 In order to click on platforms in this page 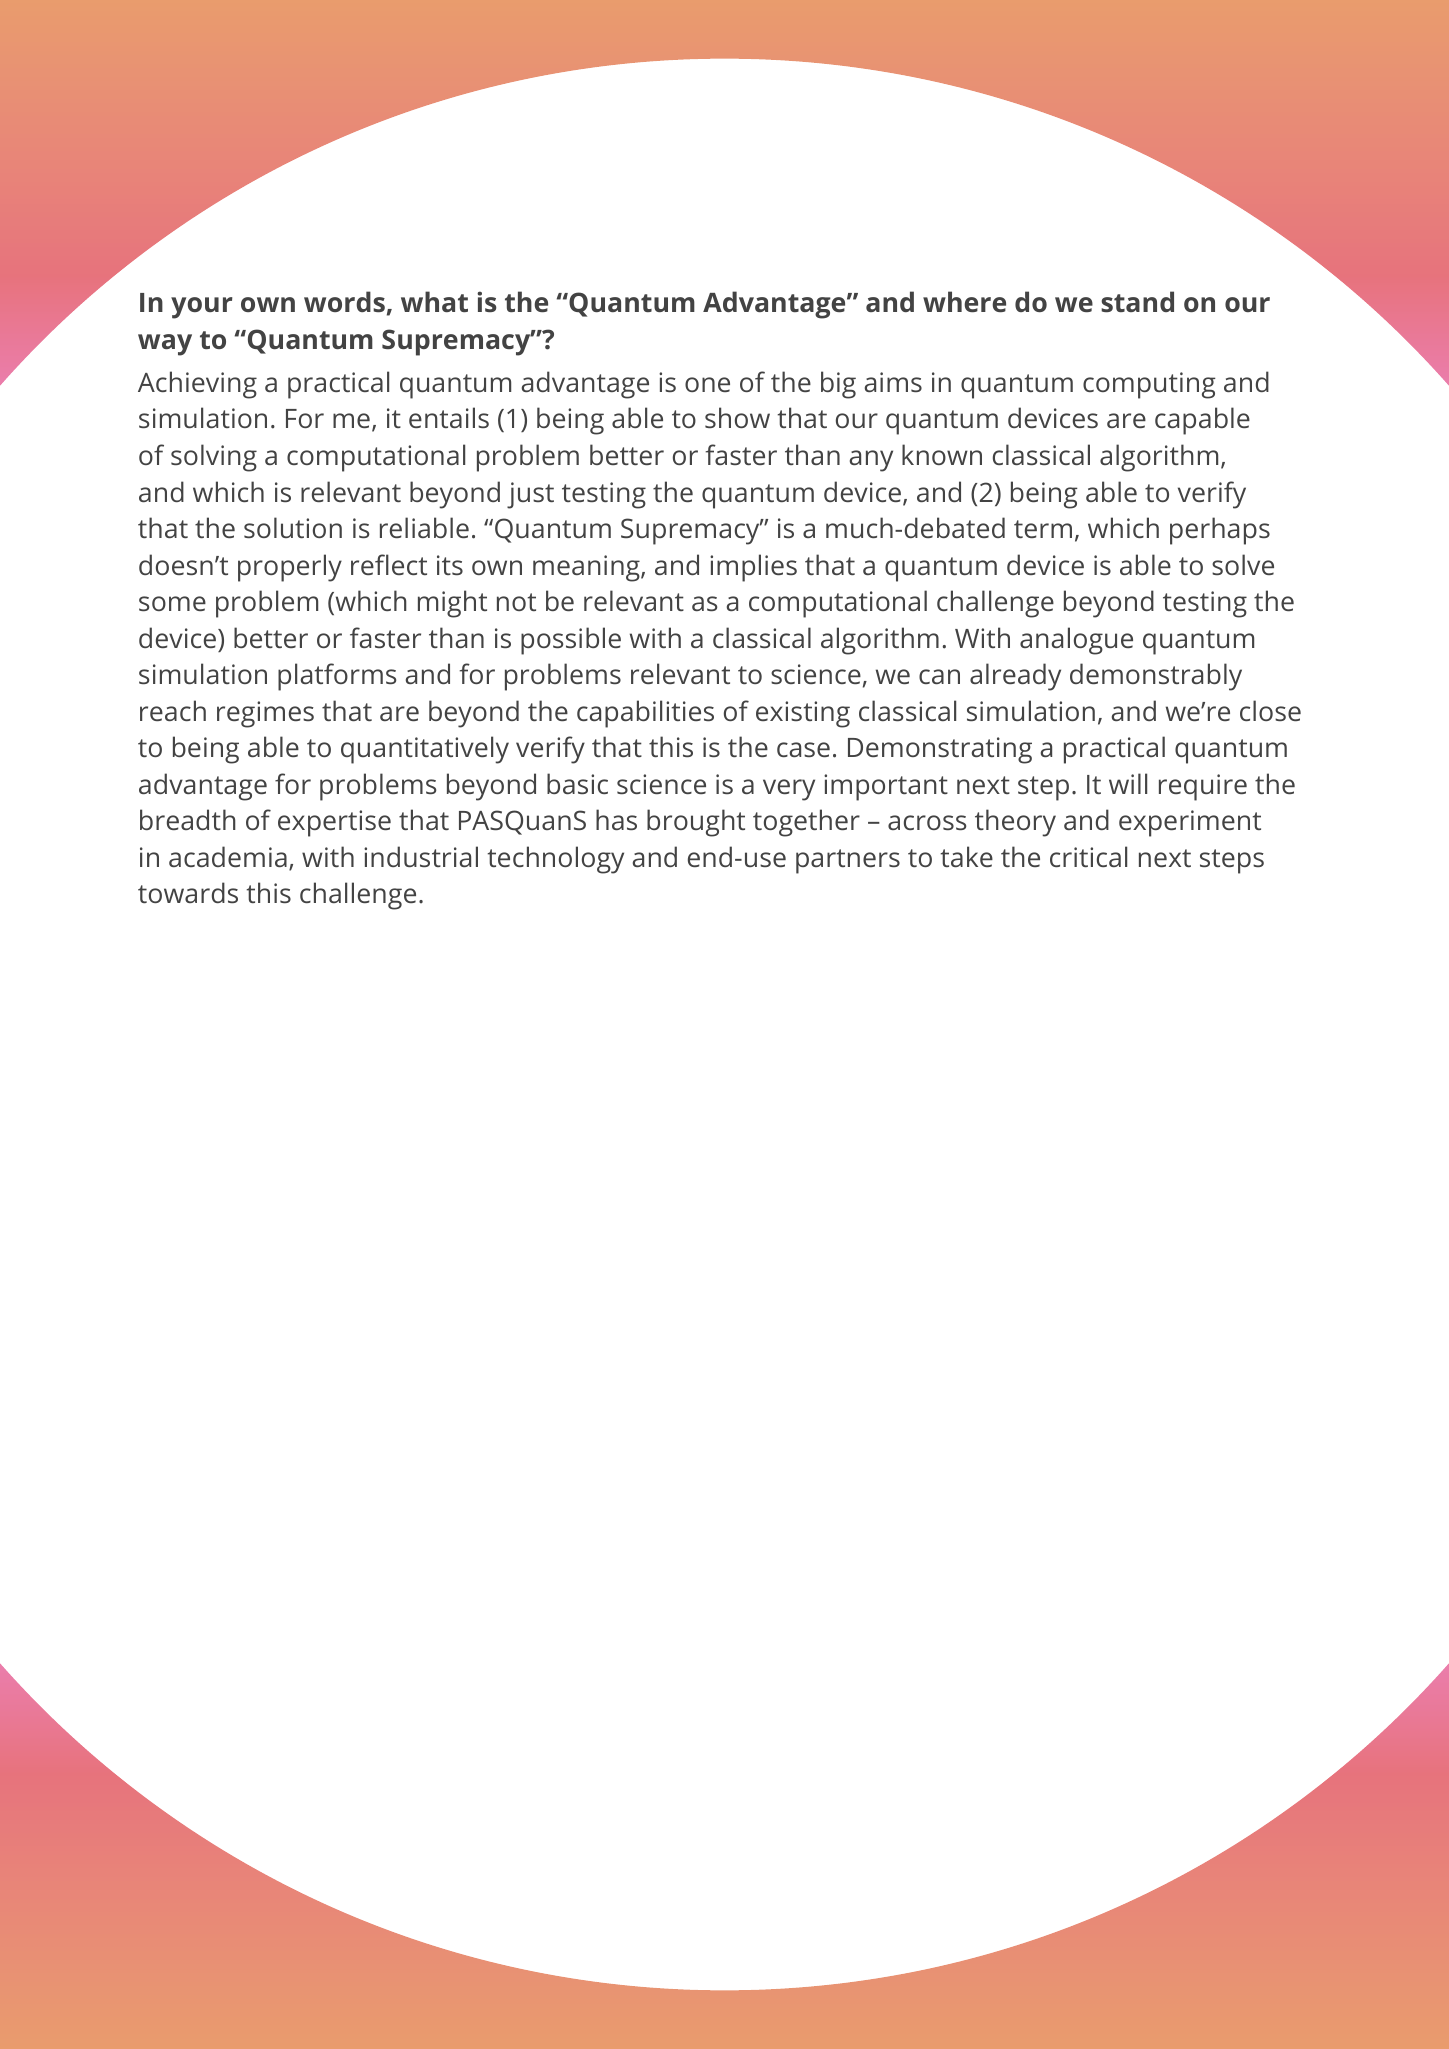, I will do `click(337, 677)`.
